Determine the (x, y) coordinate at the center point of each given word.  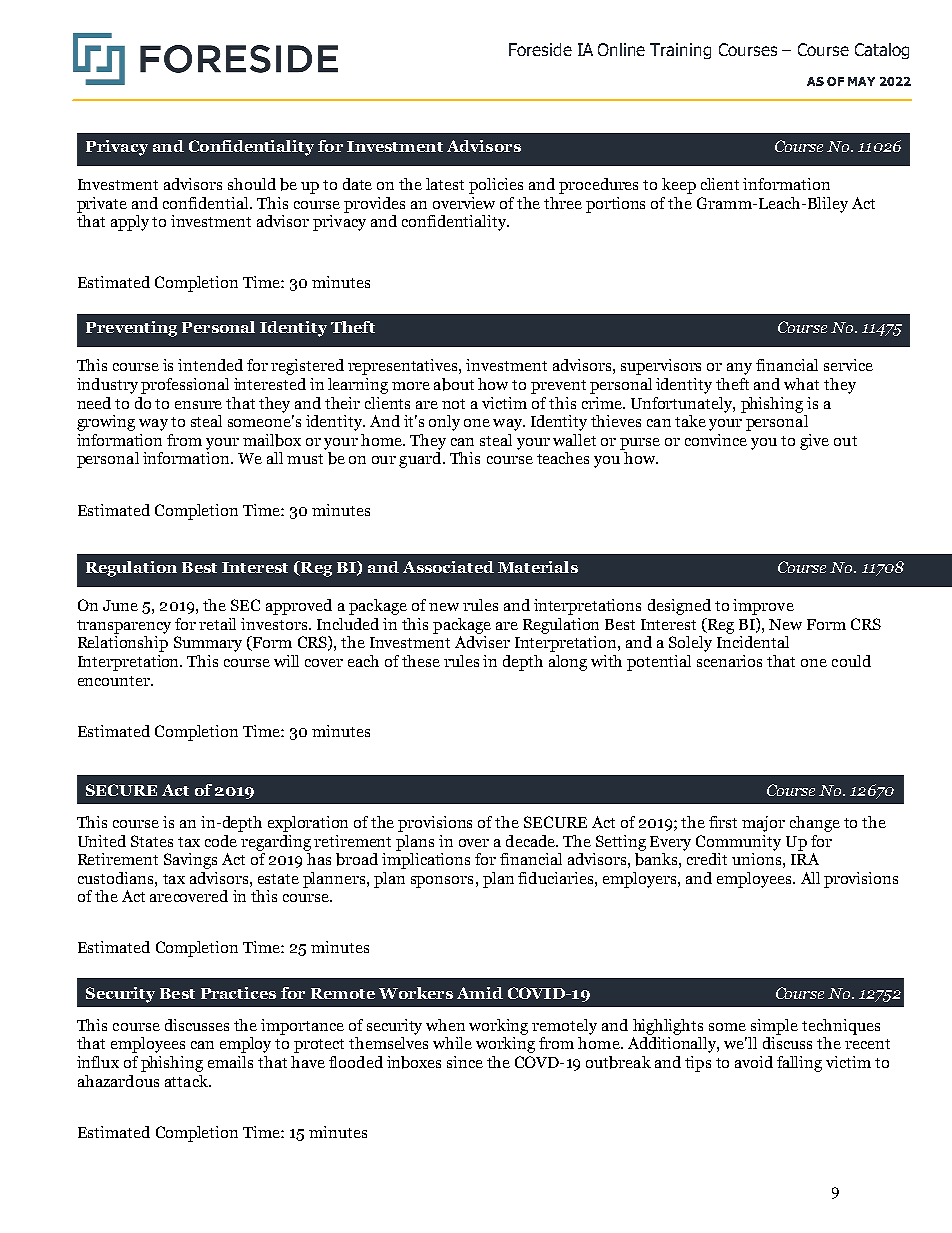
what (801, 384)
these (421, 661)
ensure (198, 405)
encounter (115, 681)
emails (230, 1062)
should (252, 184)
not (453, 404)
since (465, 1062)
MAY (861, 81)
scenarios (729, 661)
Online (621, 49)
